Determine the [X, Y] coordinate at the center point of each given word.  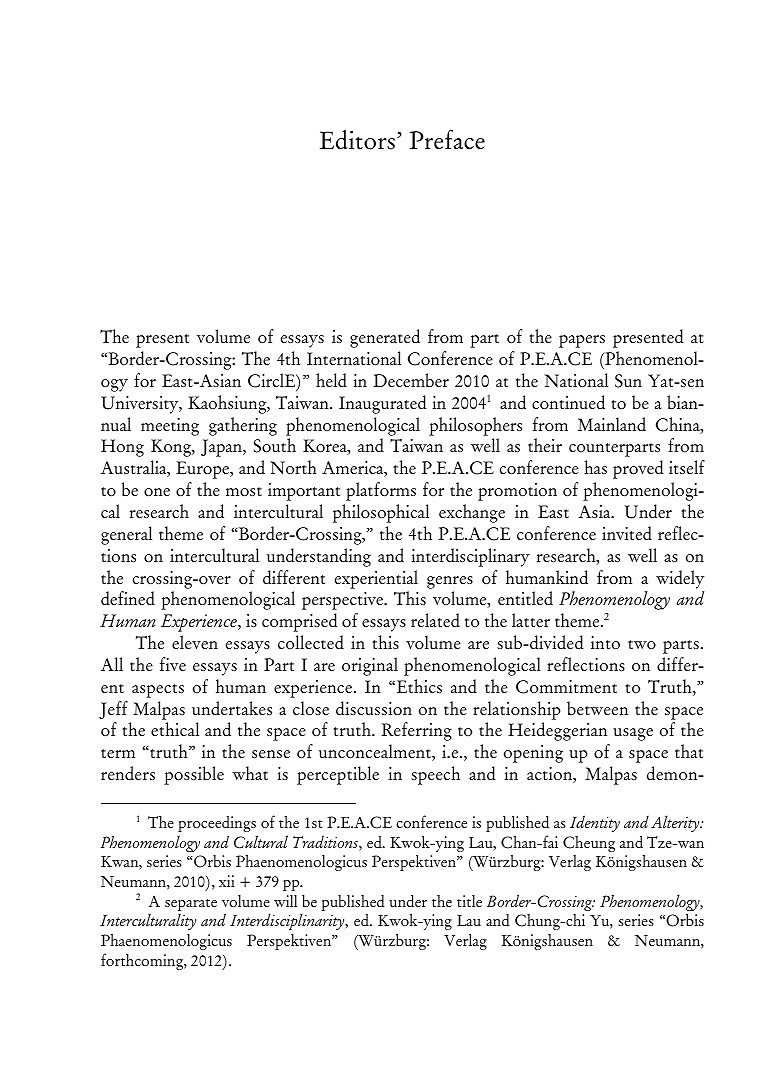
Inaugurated [383, 404]
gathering [243, 426]
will [285, 901]
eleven [195, 642]
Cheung [589, 844]
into [605, 643]
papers [582, 341]
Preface [447, 139]
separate [191, 906]
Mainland [612, 424]
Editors [357, 140]
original [370, 666]
